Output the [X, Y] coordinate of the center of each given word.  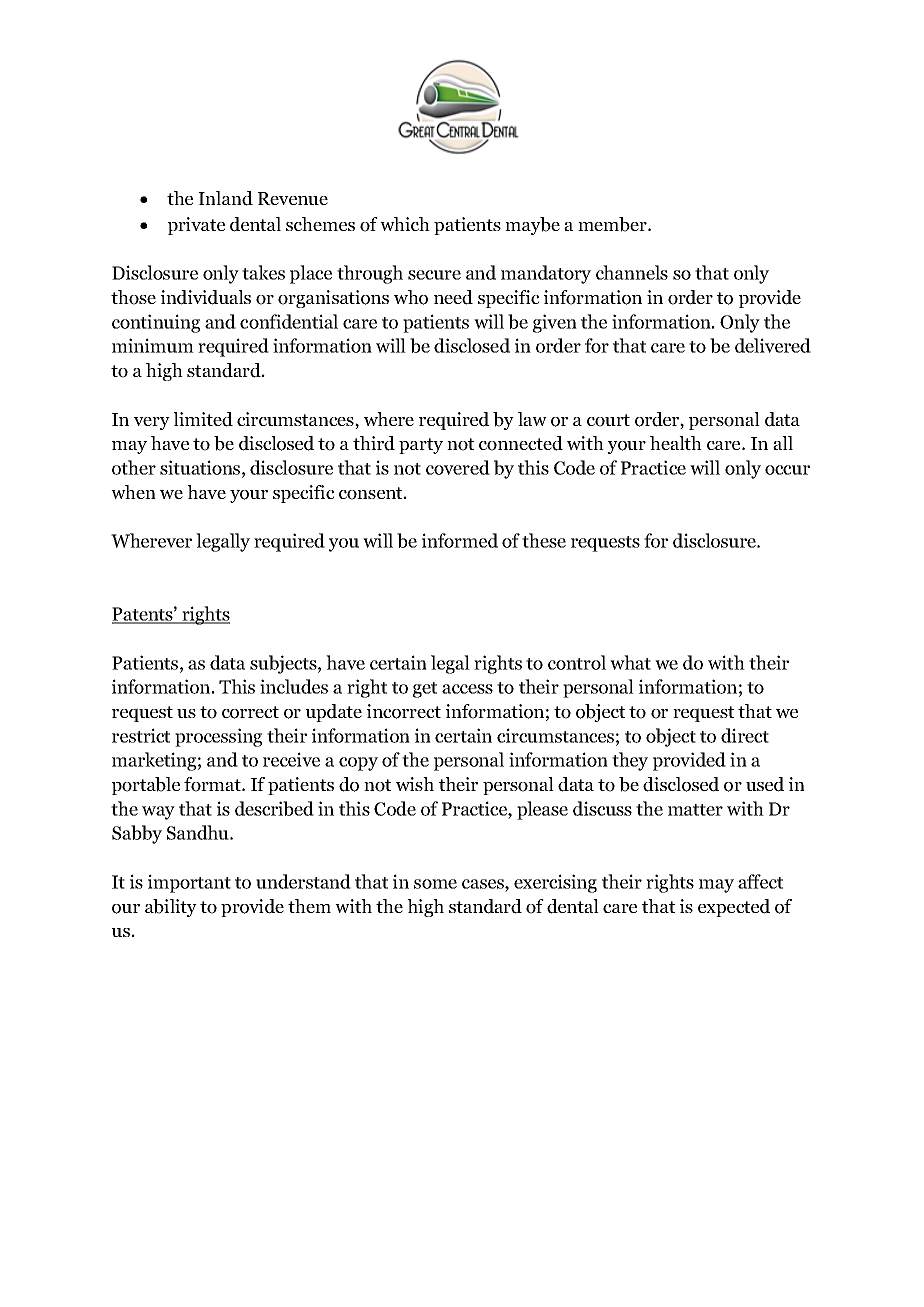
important [189, 883]
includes [294, 686]
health [676, 443]
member [613, 224]
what [630, 662]
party [421, 446]
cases [484, 884]
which [405, 224]
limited [203, 419]
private [196, 226]
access [467, 689]
